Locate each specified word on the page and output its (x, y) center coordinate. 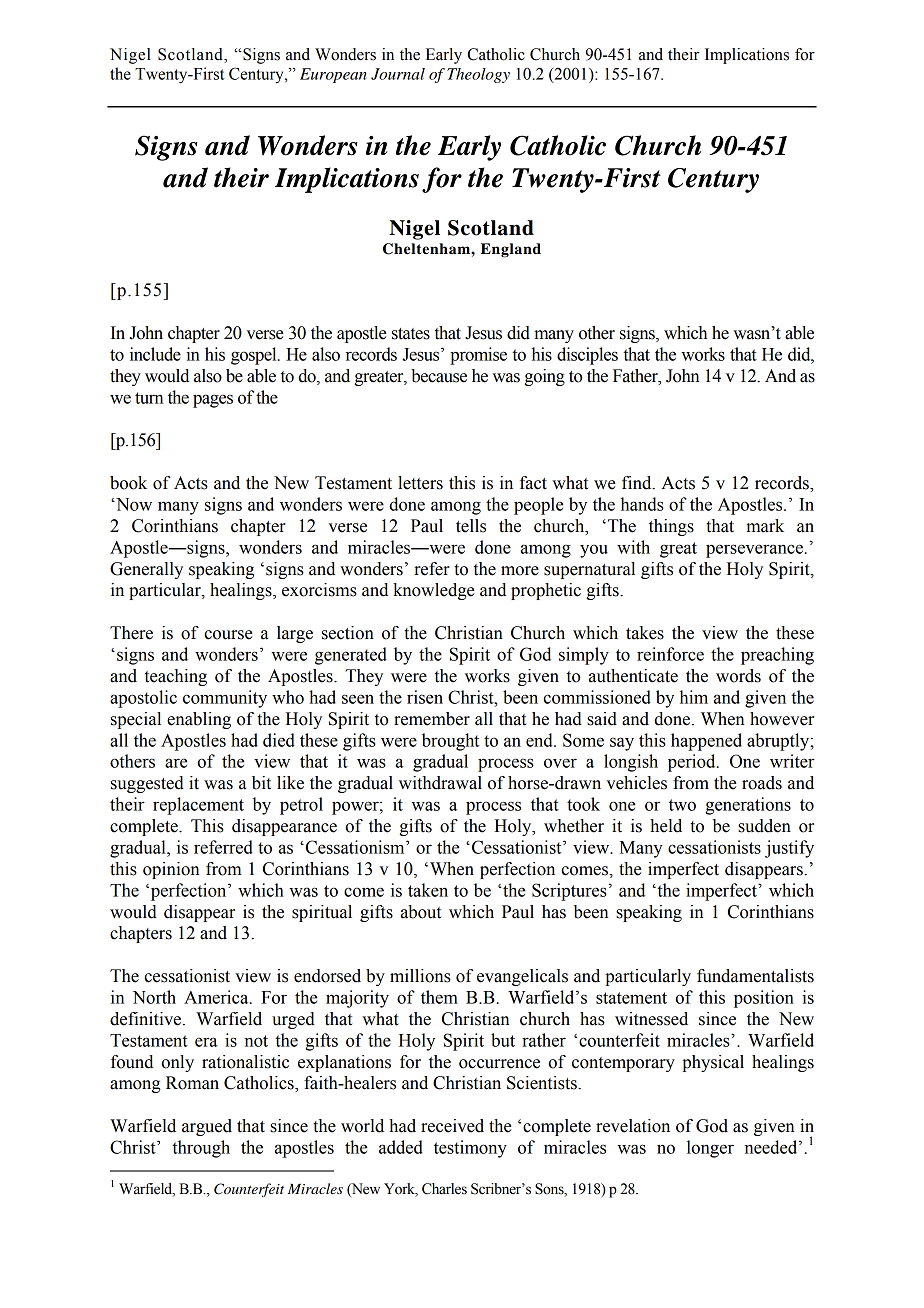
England (511, 250)
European (333, 75)
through (201, 1149)
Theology (478, 75)
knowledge (433, 591)
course (228, 635)
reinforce (670, 654)
